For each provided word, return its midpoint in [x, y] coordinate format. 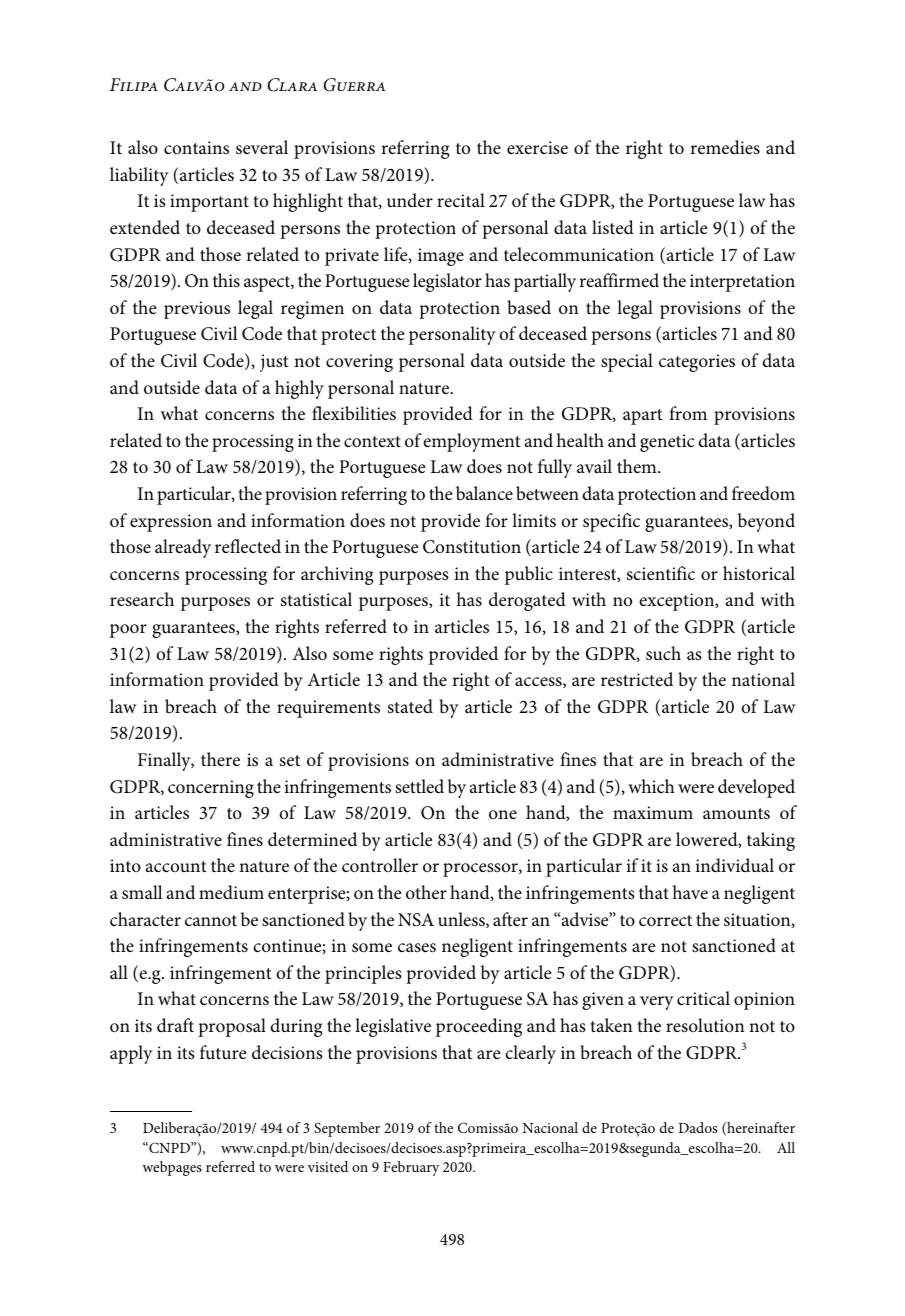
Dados [697, 1127]
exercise [537, 147]
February [411, 1168]
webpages [172, 1168]
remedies [725, 147]
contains [196, 147]
